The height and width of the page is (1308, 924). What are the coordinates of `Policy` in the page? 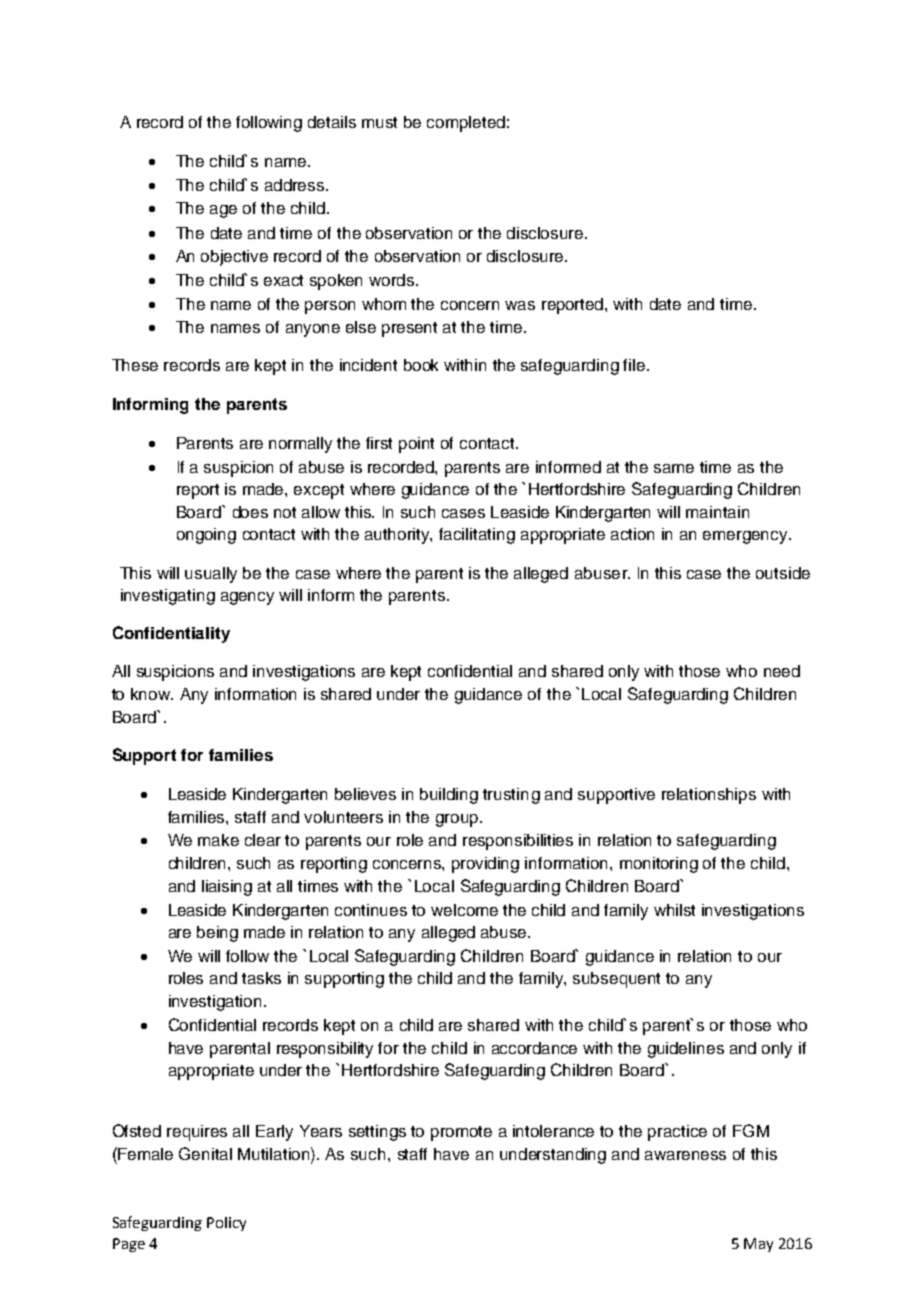 It's located at (226, 1224).
